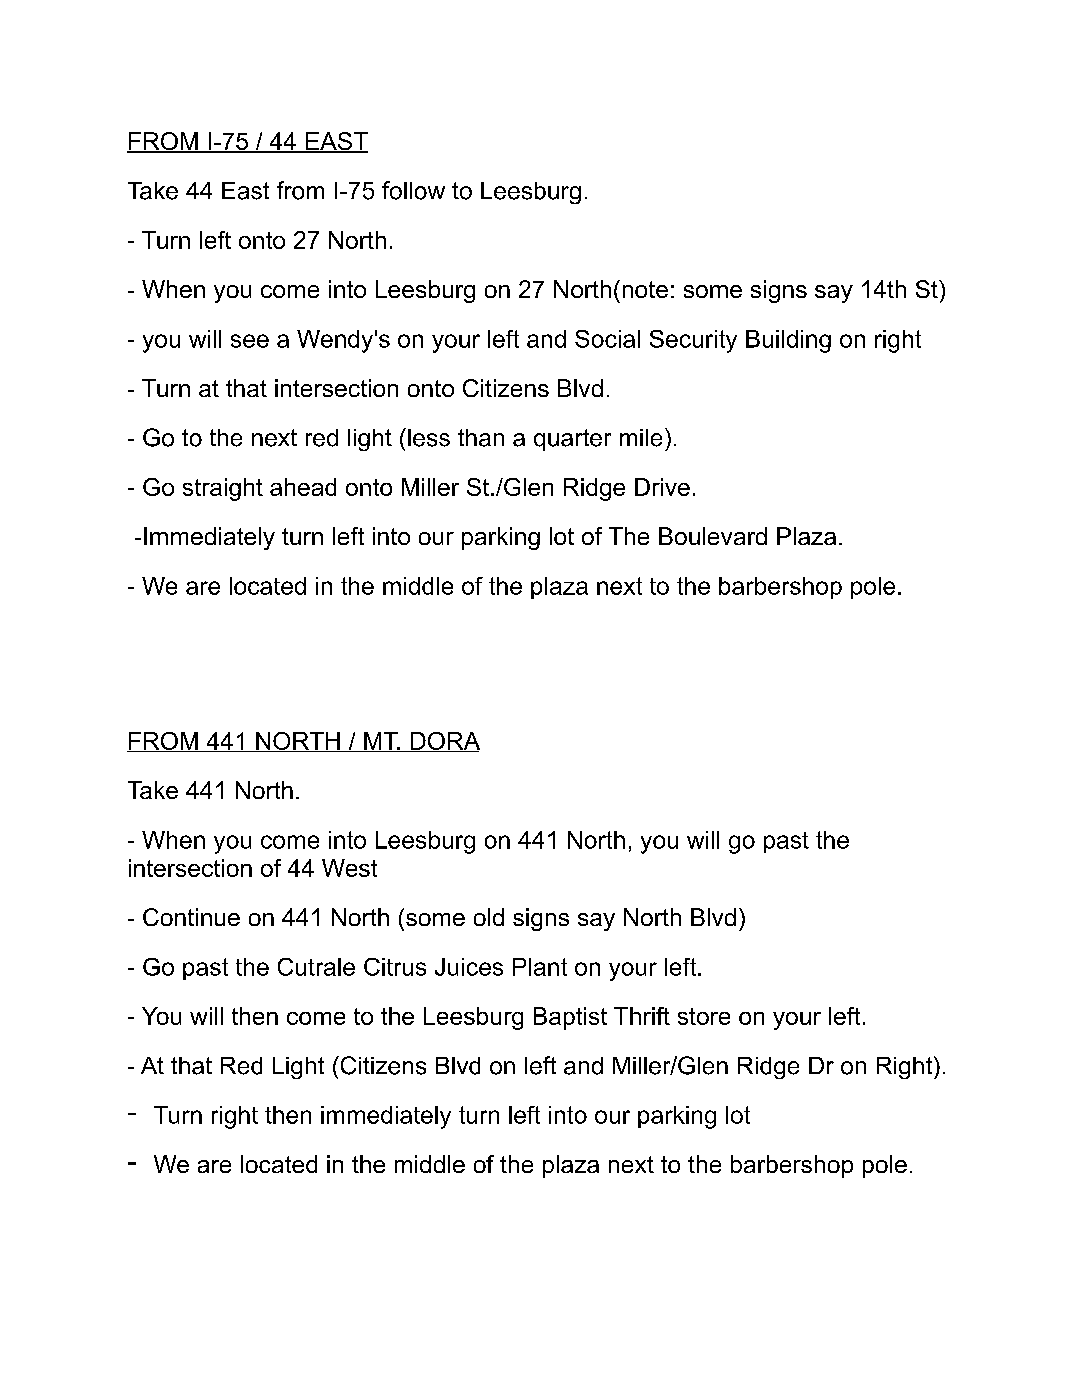  What do you see at coordinates (607, 339) in the document?
I see `Social` at bounding box center [607, 339].
